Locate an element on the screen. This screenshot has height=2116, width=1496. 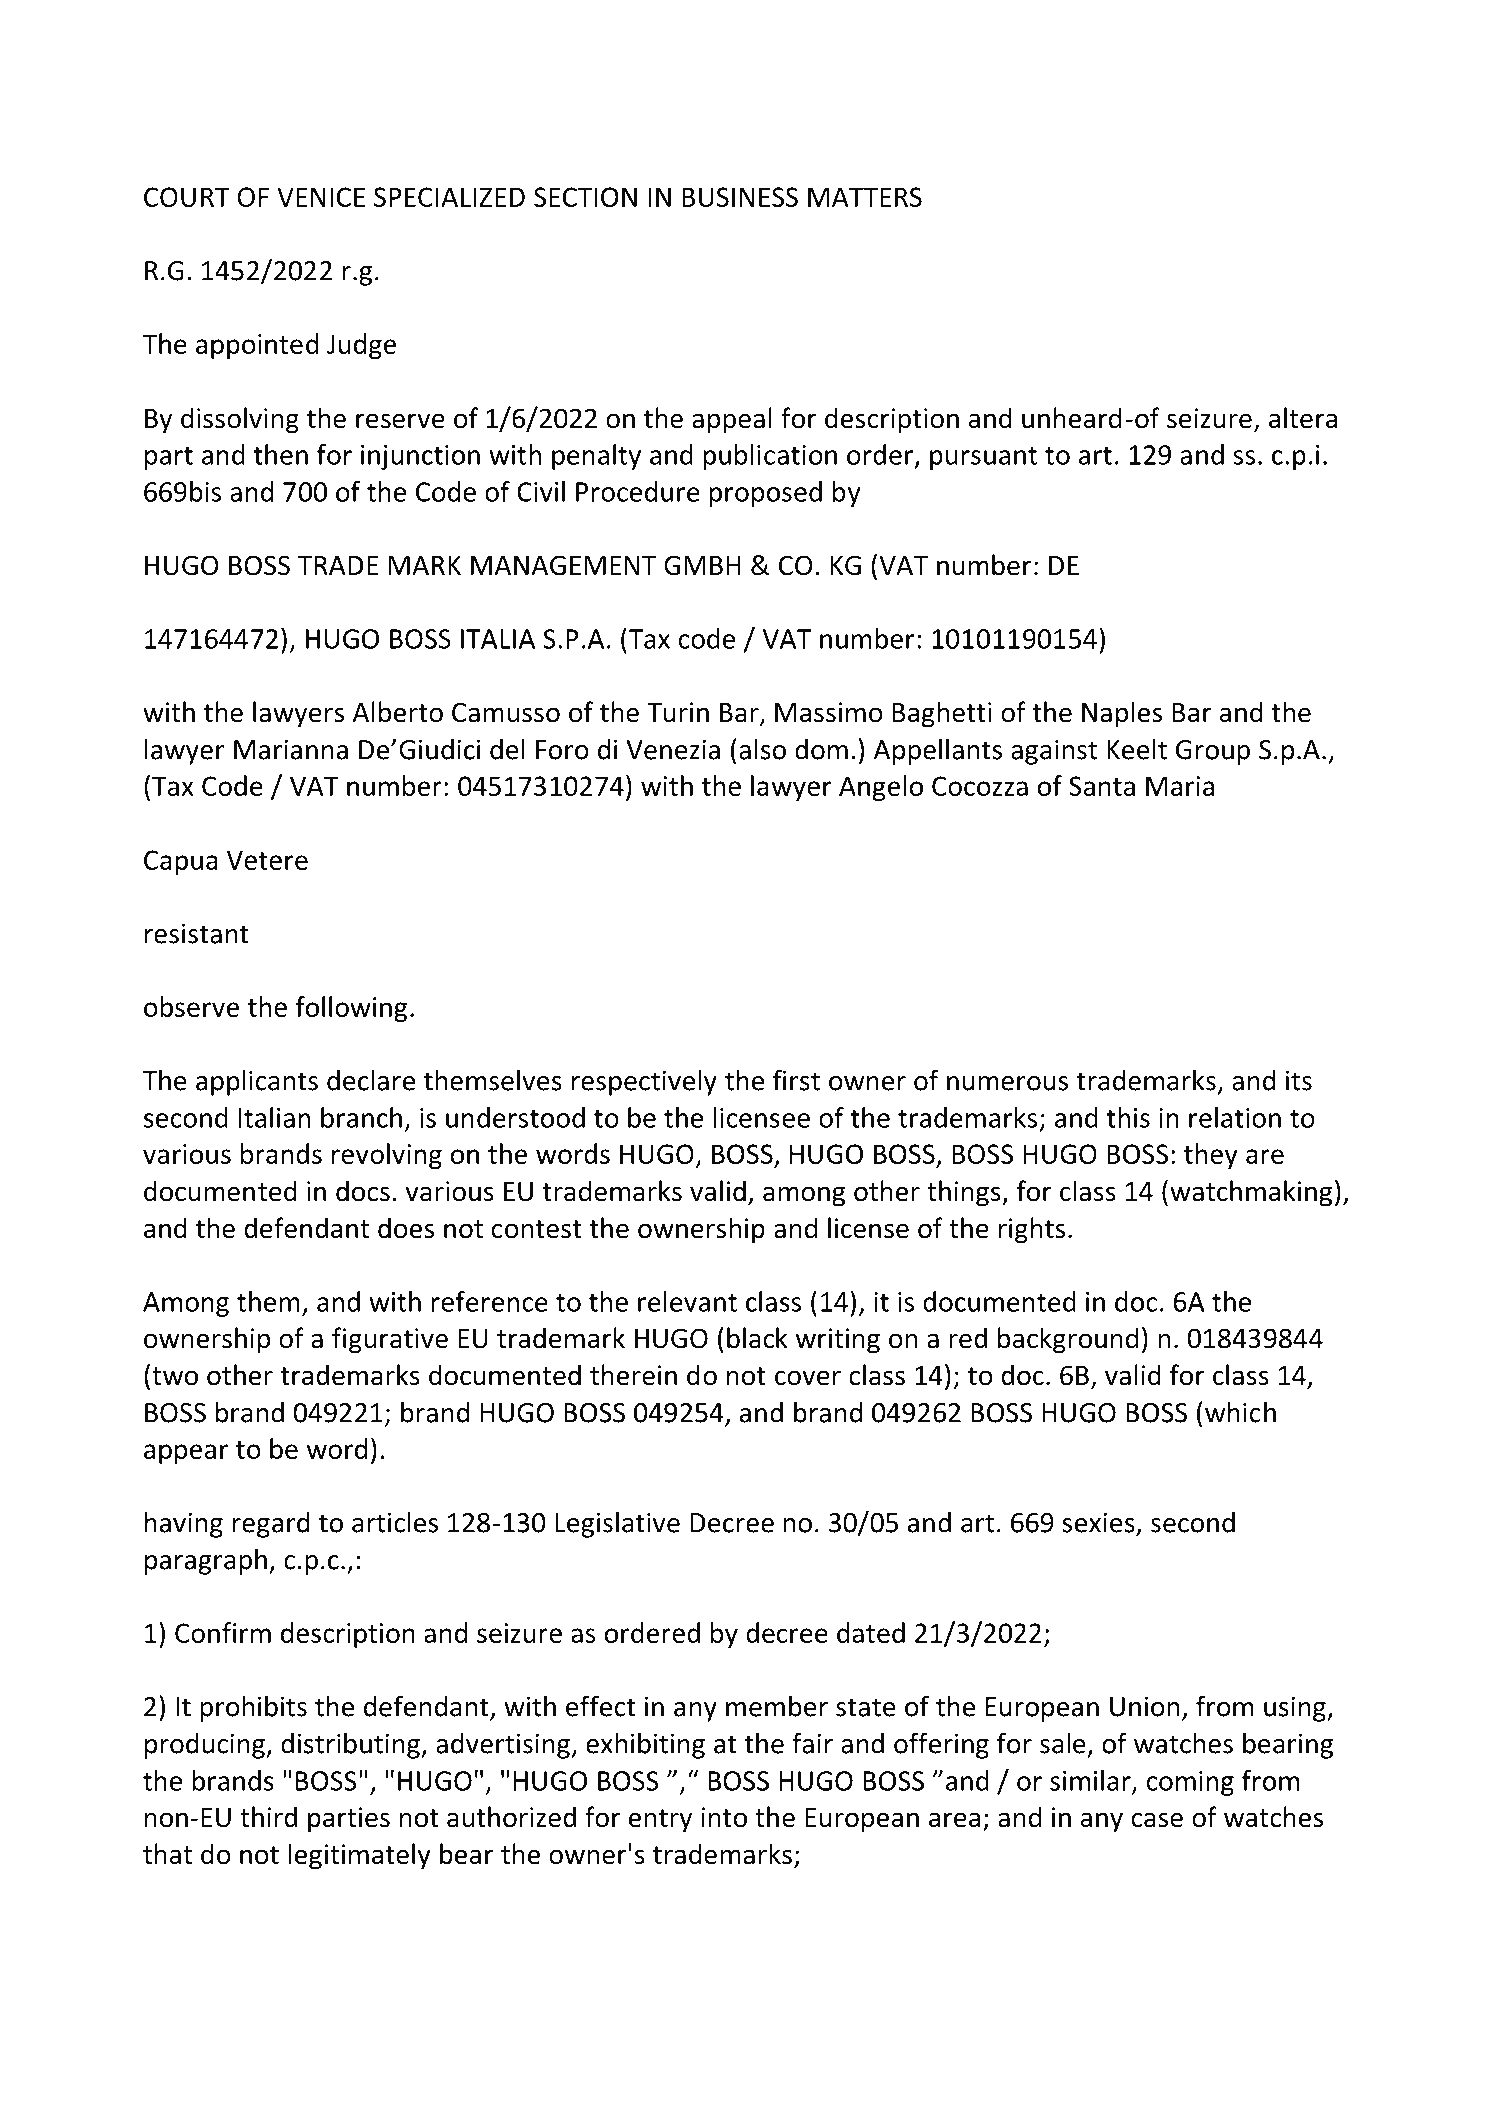
figurative is located at coordinates (390, 1340).
